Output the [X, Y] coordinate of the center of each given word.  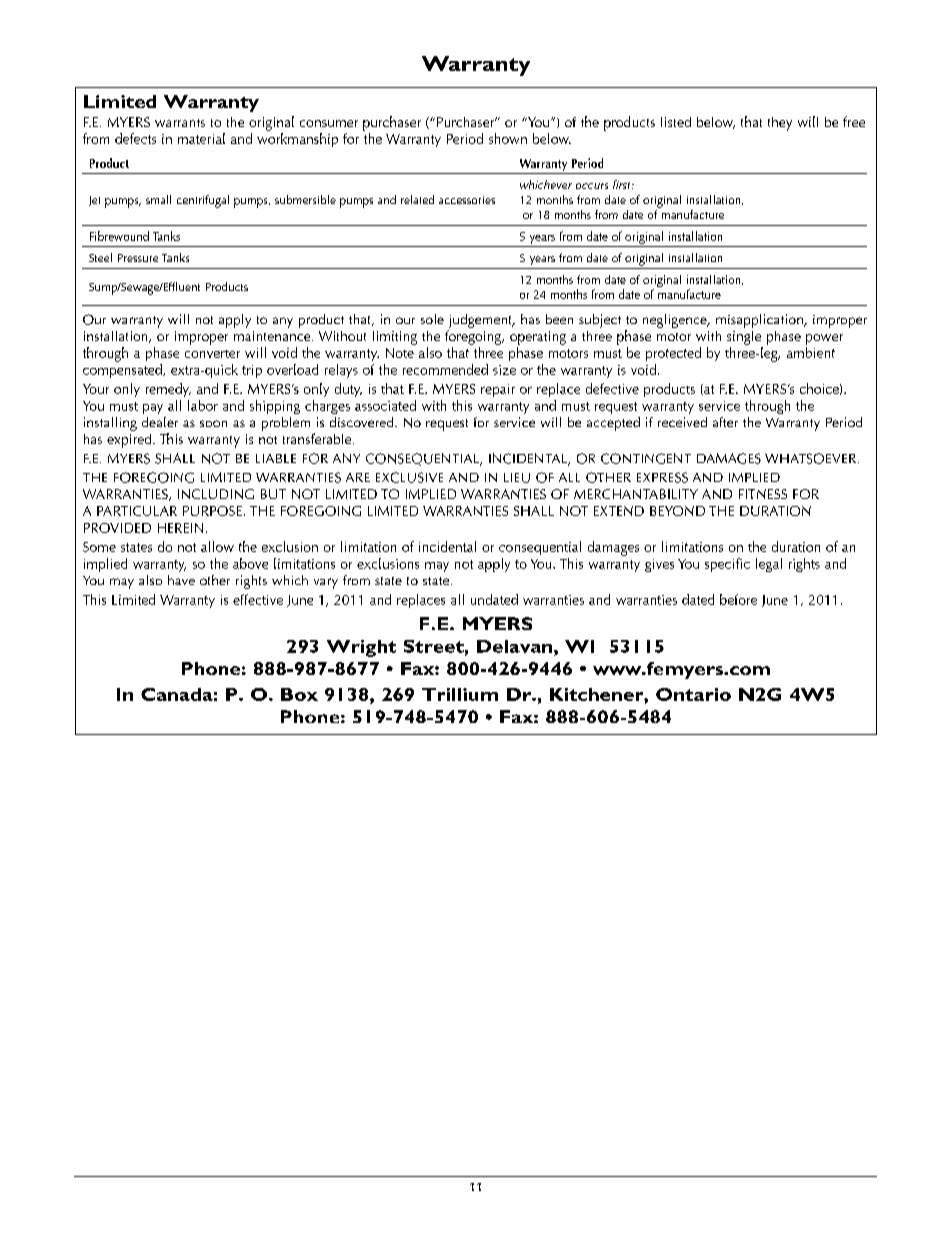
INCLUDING [216, 494]
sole [432, 319]
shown [508, 138]
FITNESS [763, 494]
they [780, 124]
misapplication [760, 321]
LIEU [517, 478]
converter [212, 354]
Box [299, 694]
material [201, 138]
